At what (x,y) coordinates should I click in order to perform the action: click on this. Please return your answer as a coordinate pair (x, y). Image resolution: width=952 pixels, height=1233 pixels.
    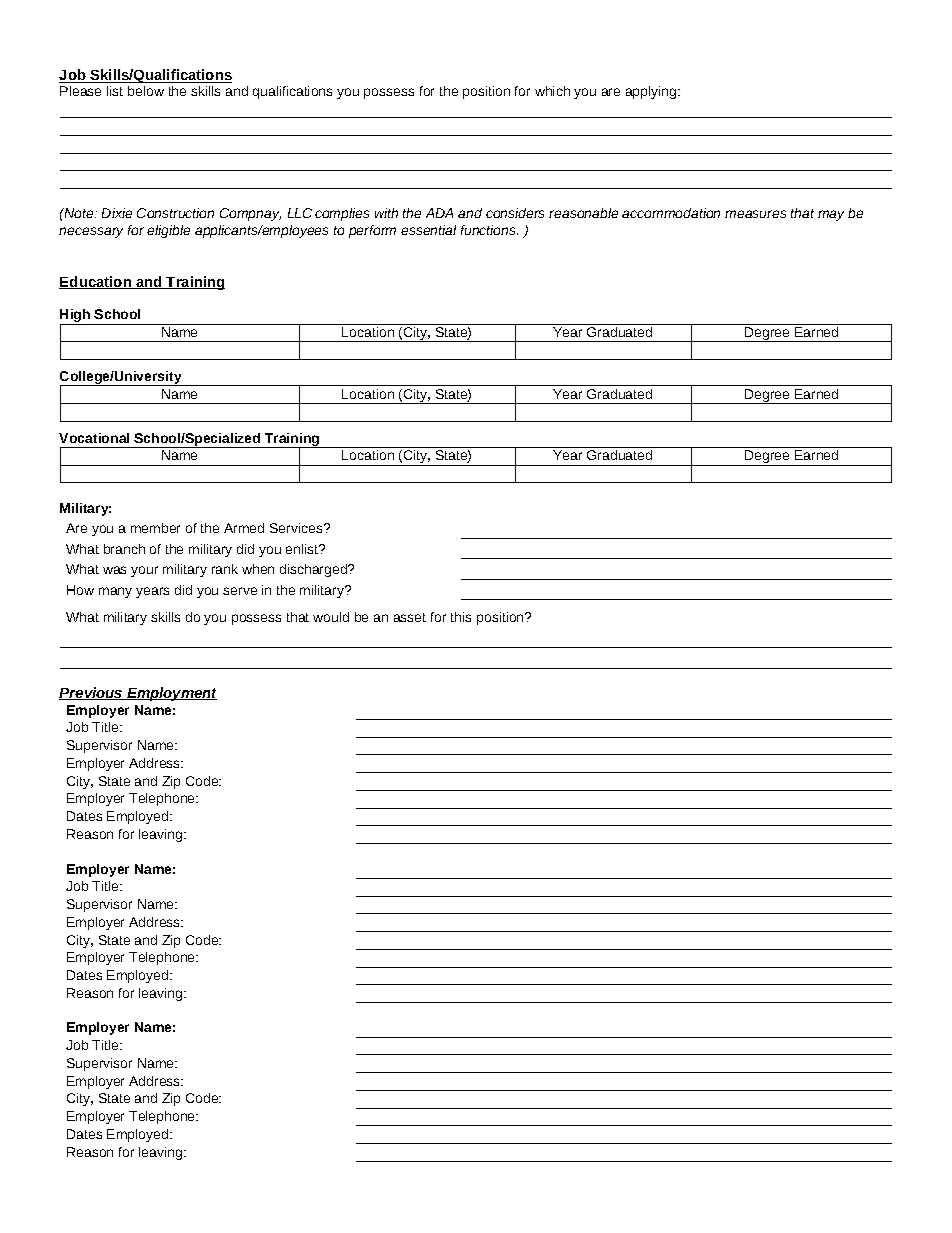
    Looking at the image, I should click on (461, 617).
